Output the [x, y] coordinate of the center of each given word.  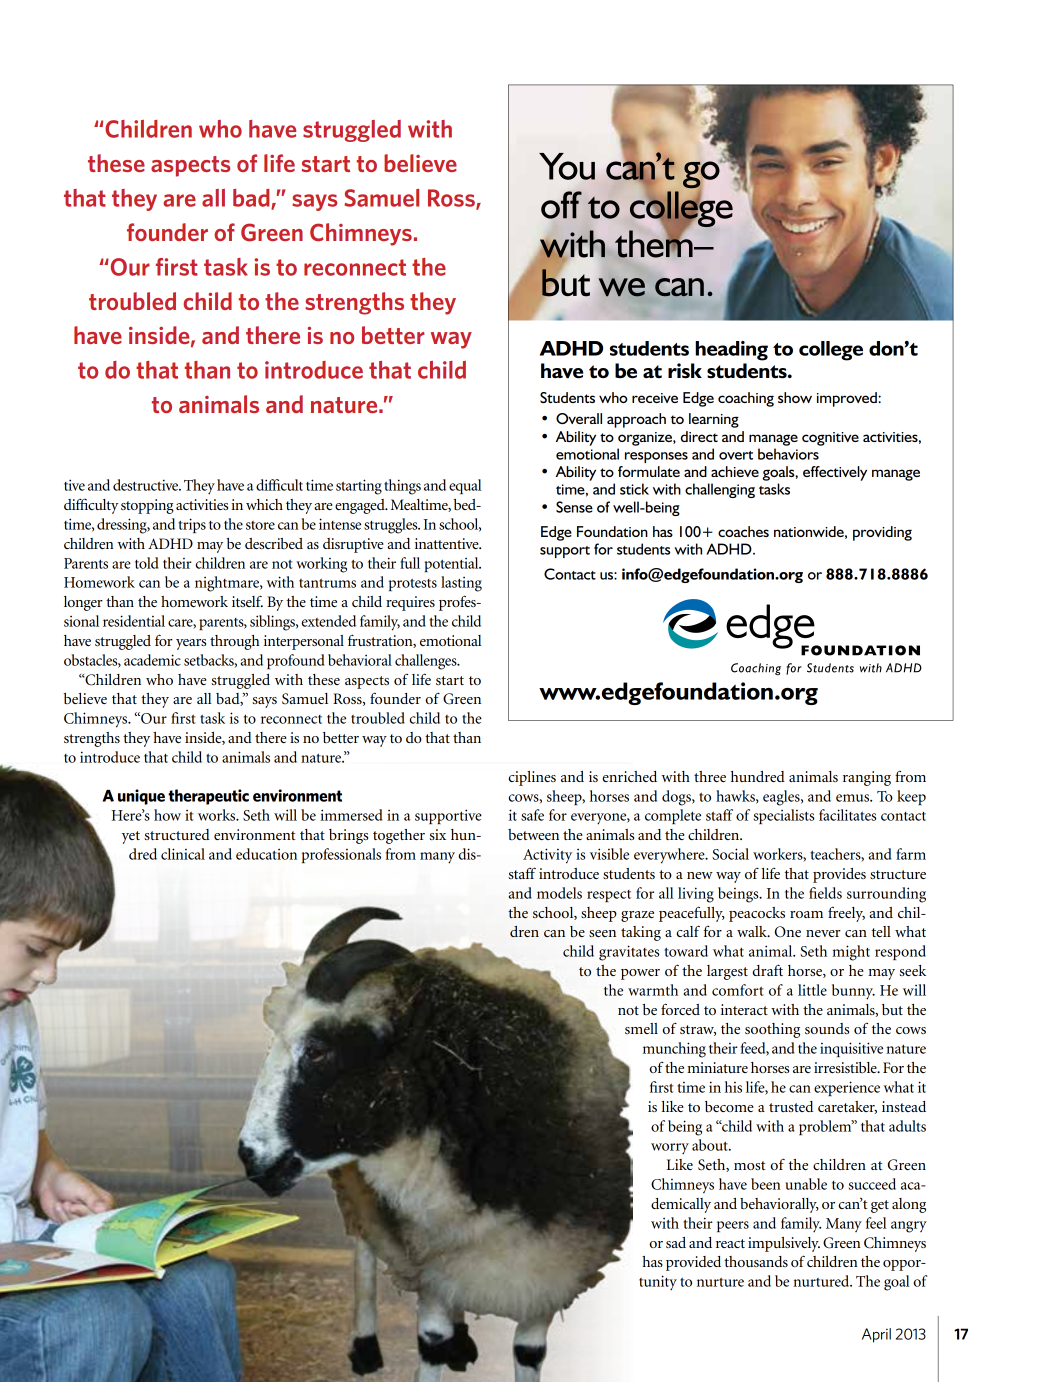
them [655, 243]
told [147, 563]
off [561, 205]
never [823, 933]
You [567, 166]
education [266, 854]
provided [693, 1263]
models [559, 893]
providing [882, 533]
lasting [461, 584]
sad [676, 1242]
